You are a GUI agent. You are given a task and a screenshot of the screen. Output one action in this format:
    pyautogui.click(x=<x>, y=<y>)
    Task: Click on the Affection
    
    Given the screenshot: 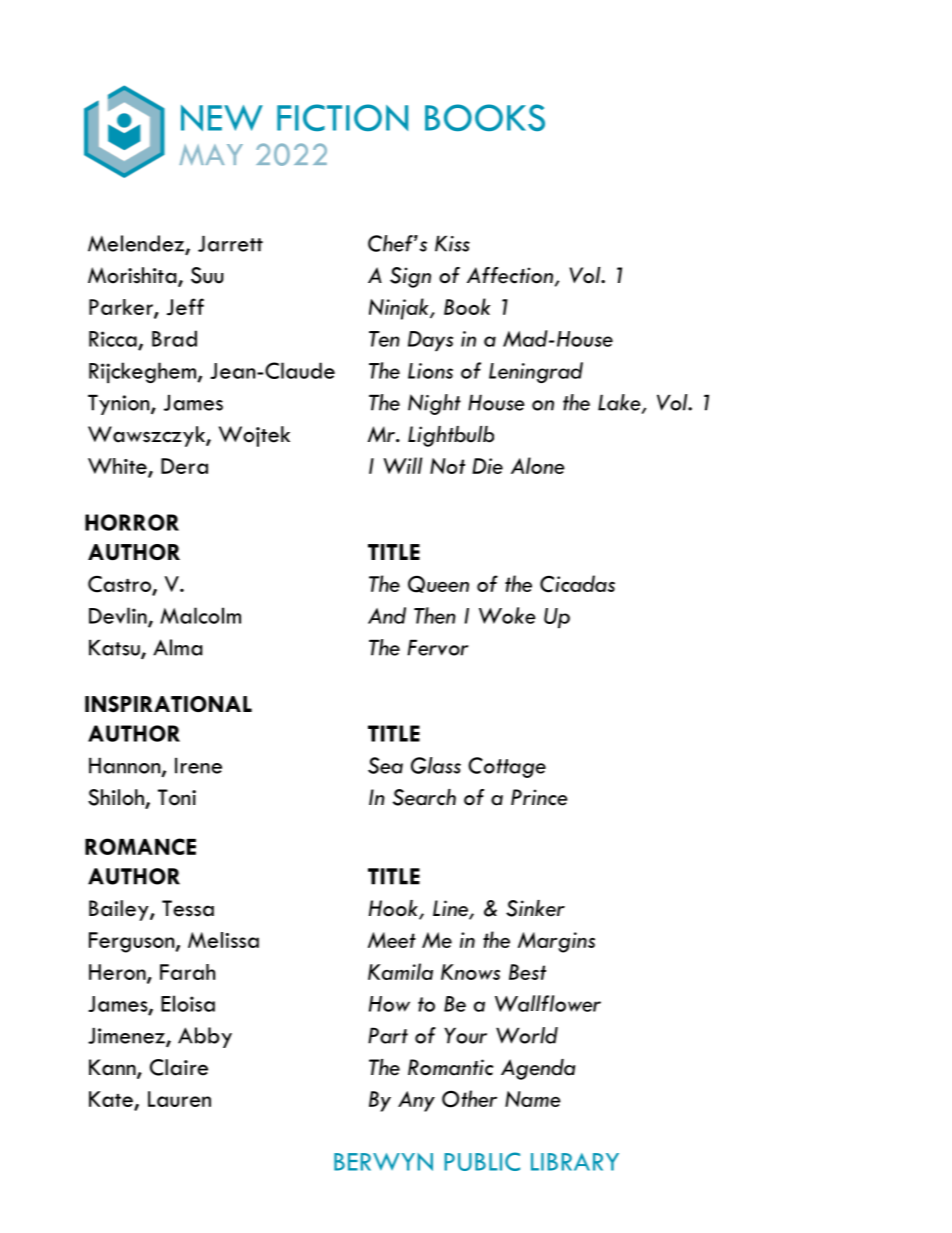 What is the action you would take?
    pyautogui.click(x=510, y=275)
